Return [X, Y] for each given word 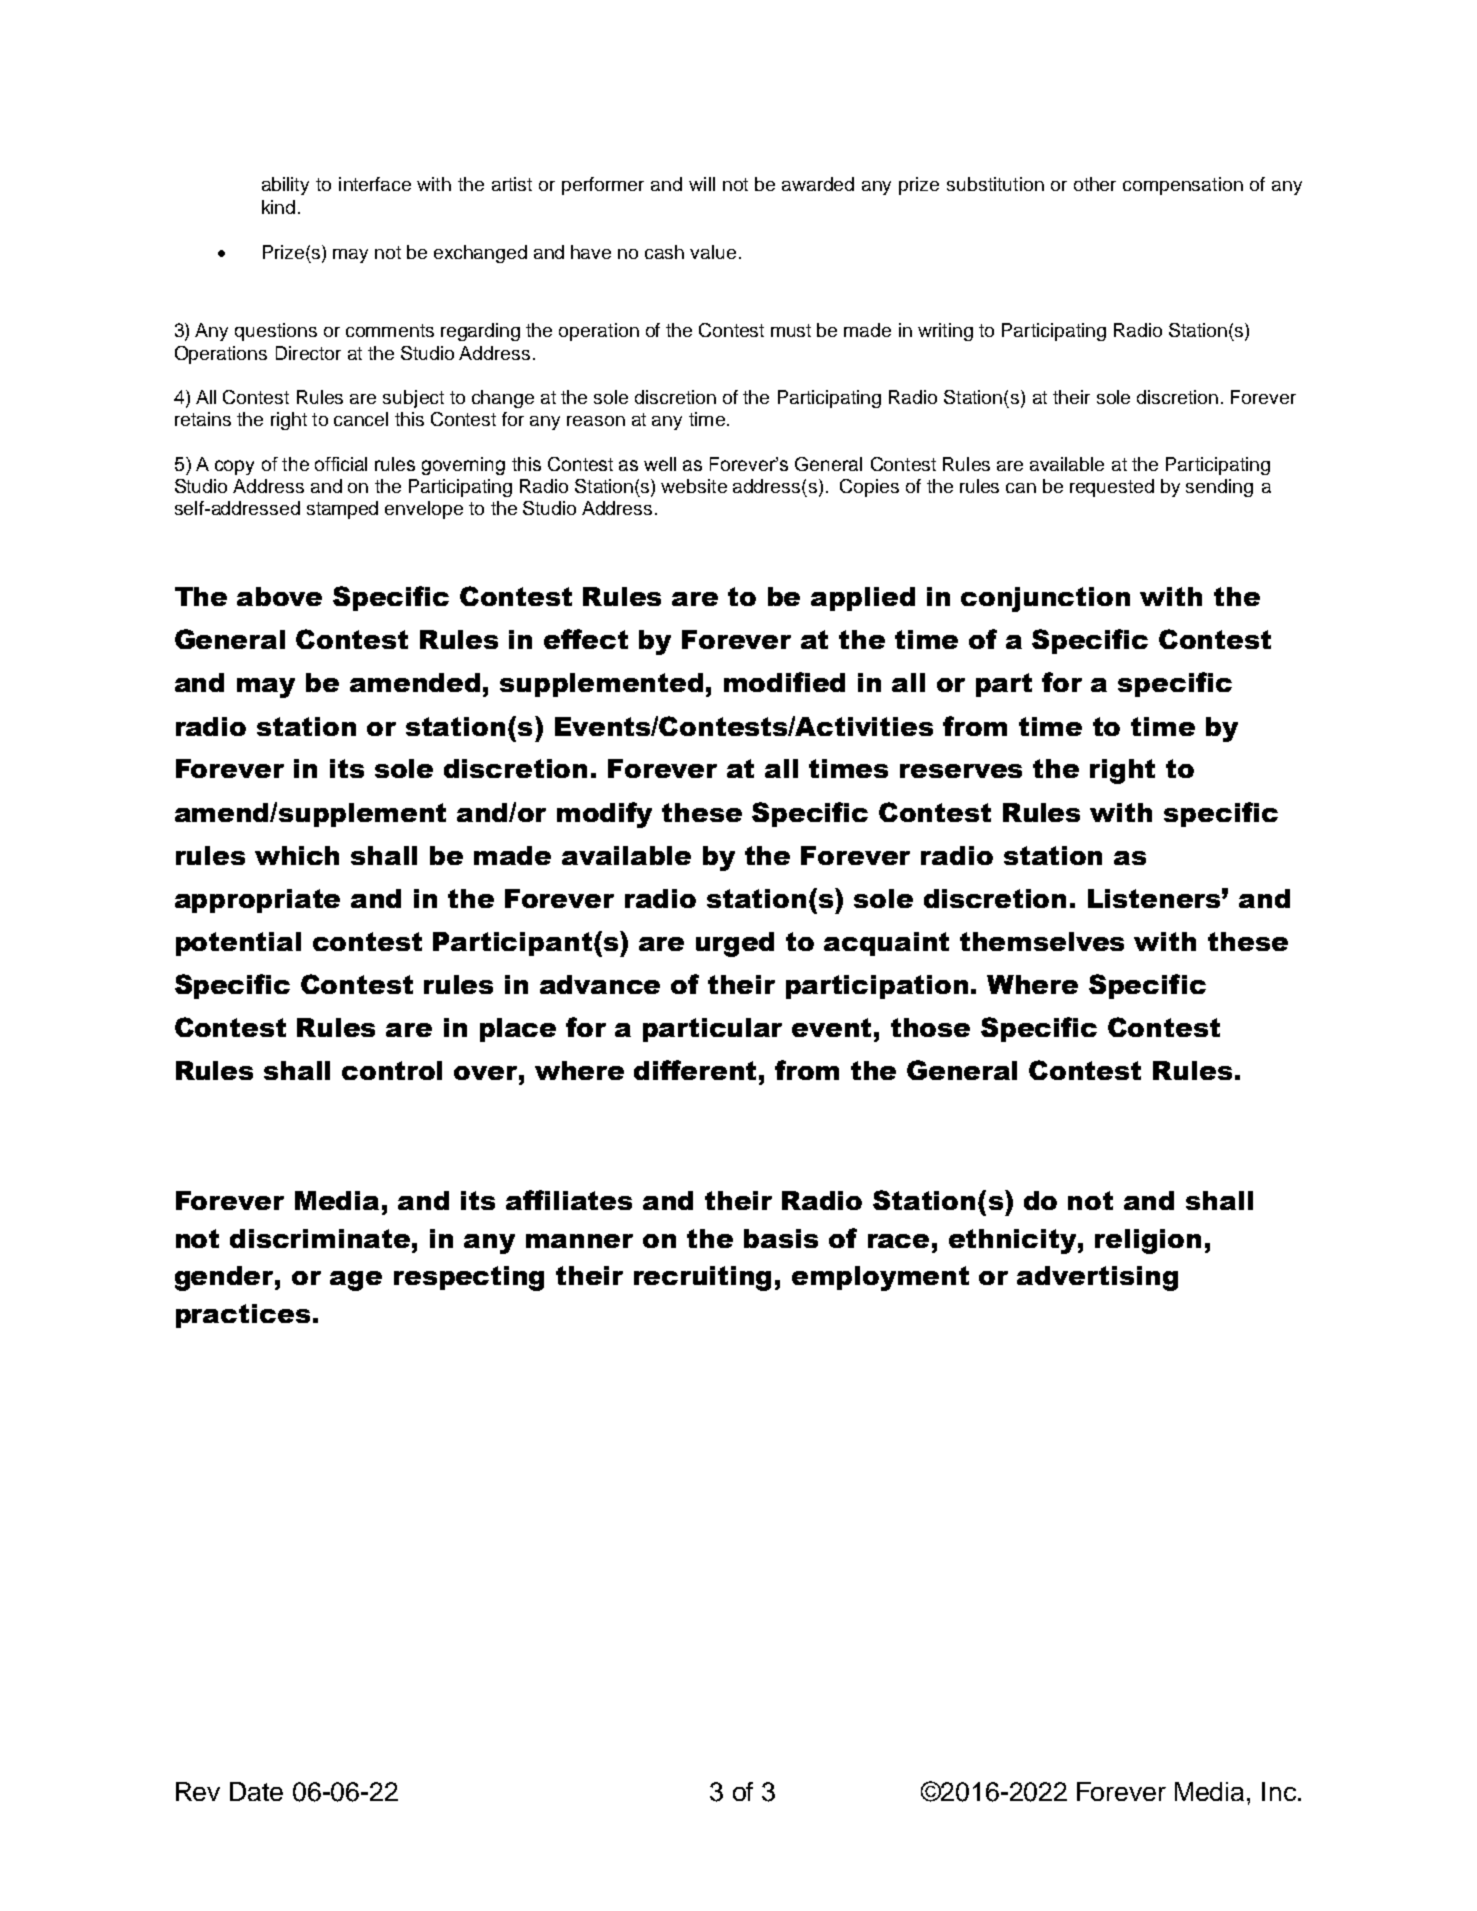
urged [735, 944]
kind [278, 207]
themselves [1042, 941]
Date [256, 1791]
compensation [1183, 186]
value [713, 252]
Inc [1280, 1791]
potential [238, 944]
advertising [1097, 1278]
